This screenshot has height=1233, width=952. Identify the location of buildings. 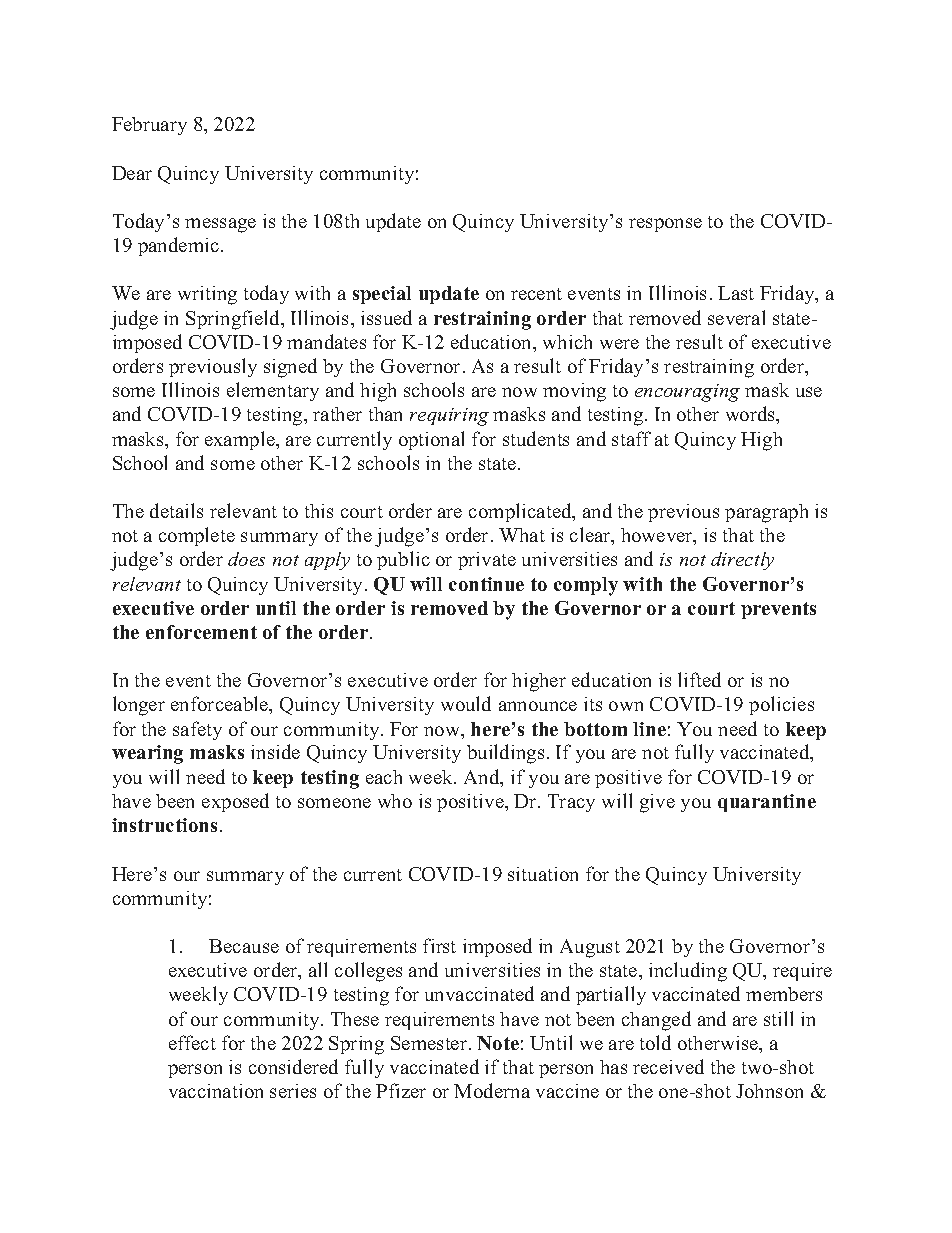
(505, 754).
